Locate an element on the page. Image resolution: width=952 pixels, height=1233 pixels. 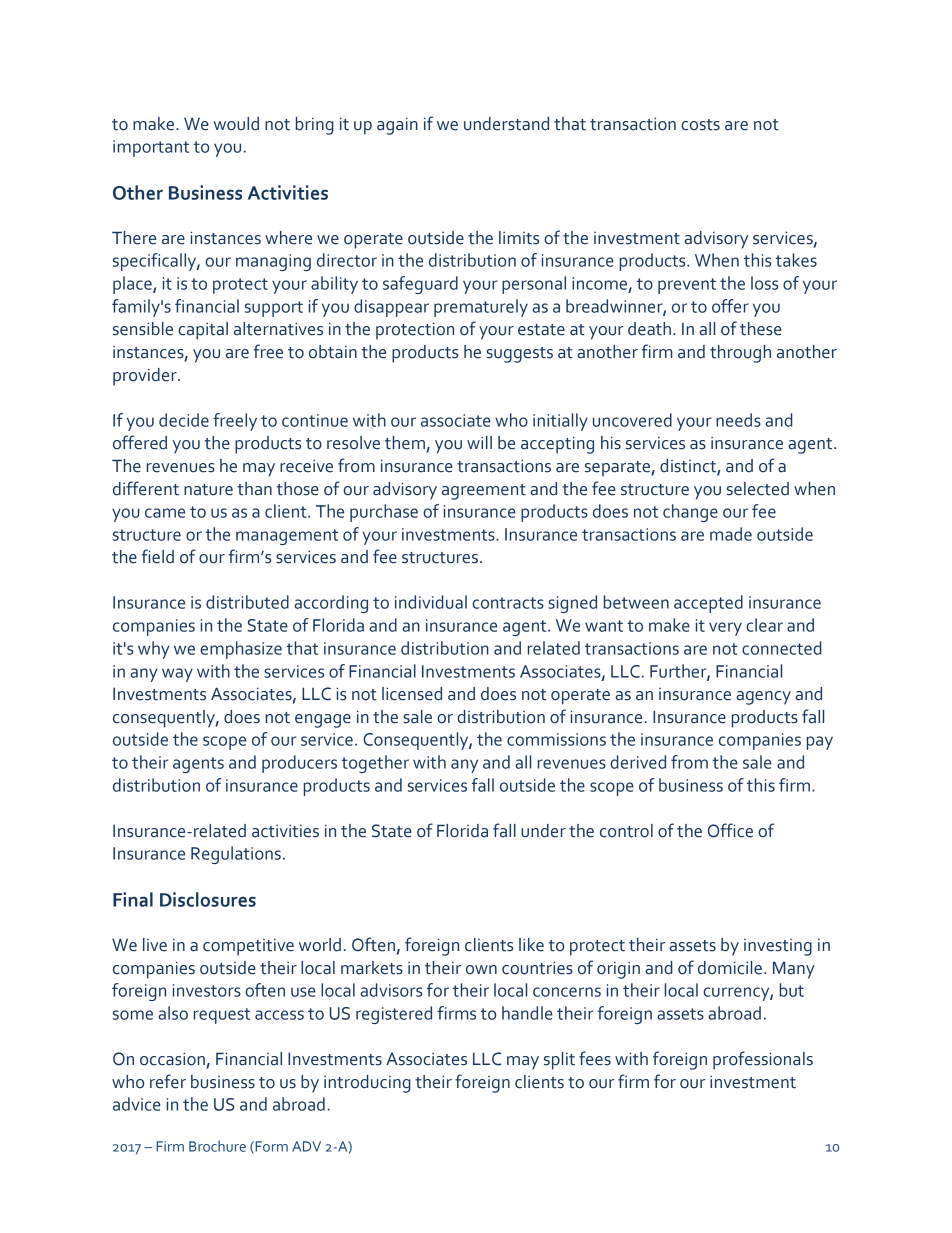
needs is located at coordinates (738, 420).
